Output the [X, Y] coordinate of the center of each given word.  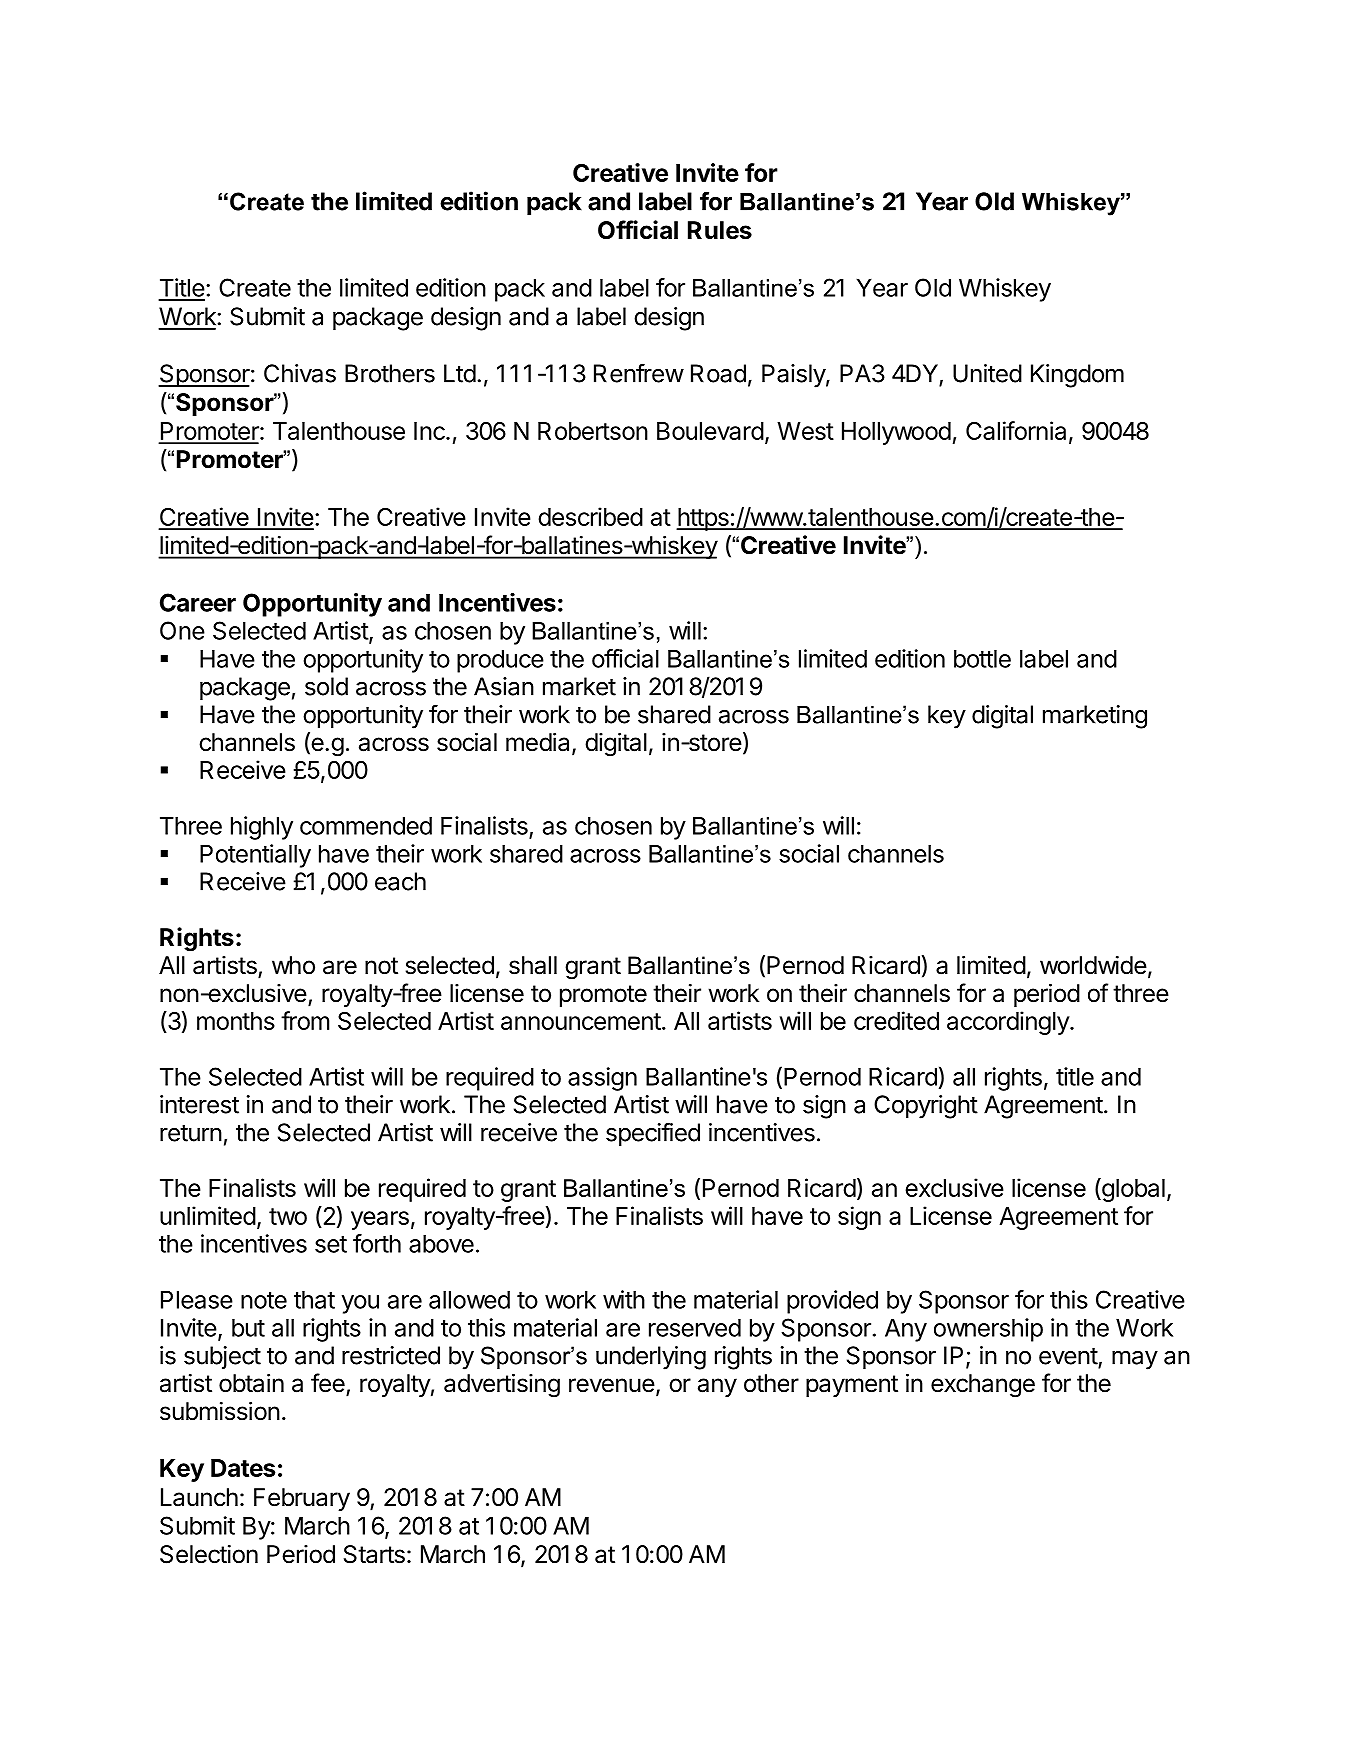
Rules [720, 230]
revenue [612, 1385]
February [302, 1499]
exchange [983, 1386]
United [987, 373]
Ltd [460, 373]
